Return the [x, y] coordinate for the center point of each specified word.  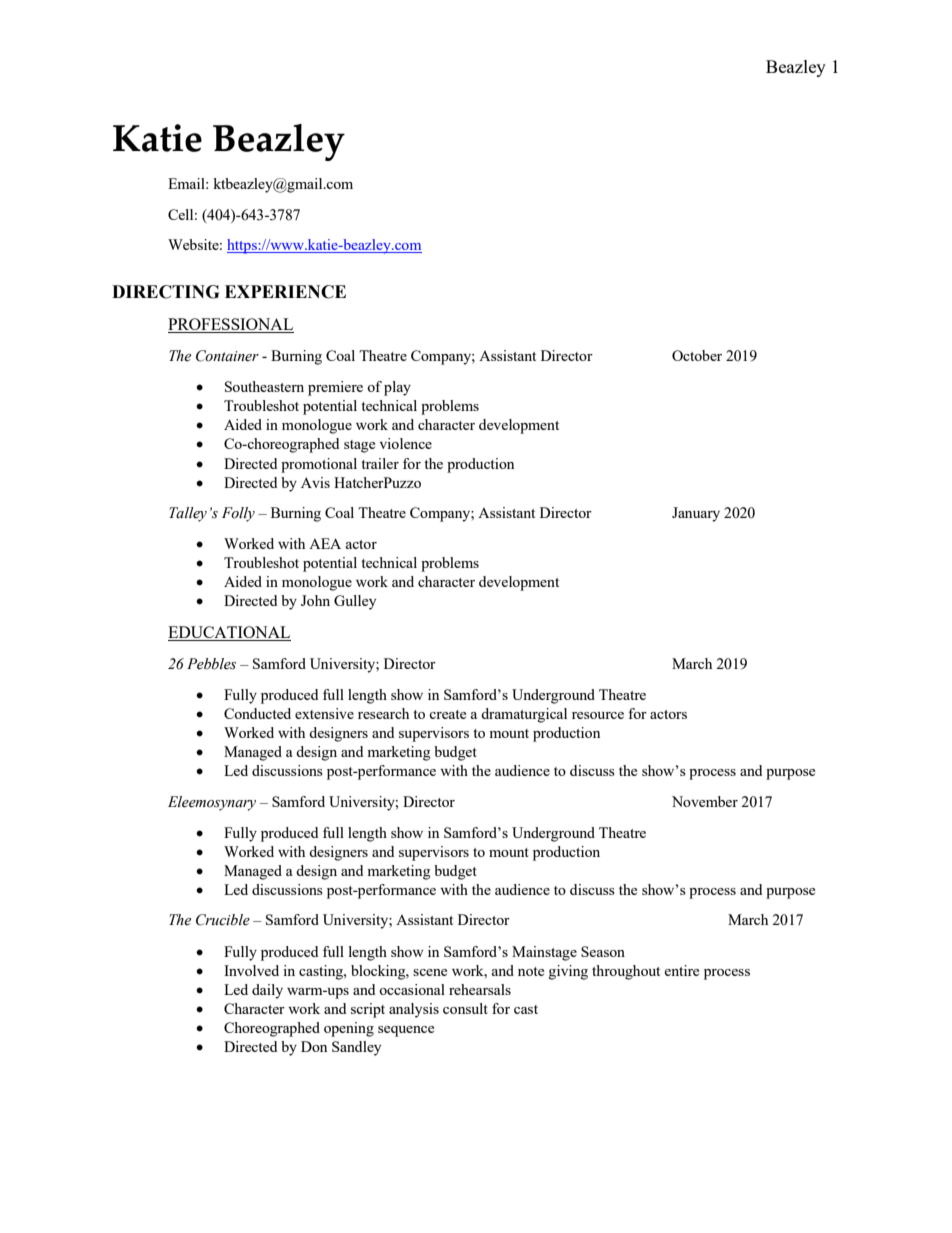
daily [267, 991]
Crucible [223, 920]
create [447, 714]
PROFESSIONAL [231, 325]
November [705, 801]
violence [406, 443]
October [697, 355]
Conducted [257, 713]
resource [598, 715]
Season [603, 951]
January [696, 514]
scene [430, 972]
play [397, 388]
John [315, 600]
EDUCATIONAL [229, 633]
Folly [238, 514]
